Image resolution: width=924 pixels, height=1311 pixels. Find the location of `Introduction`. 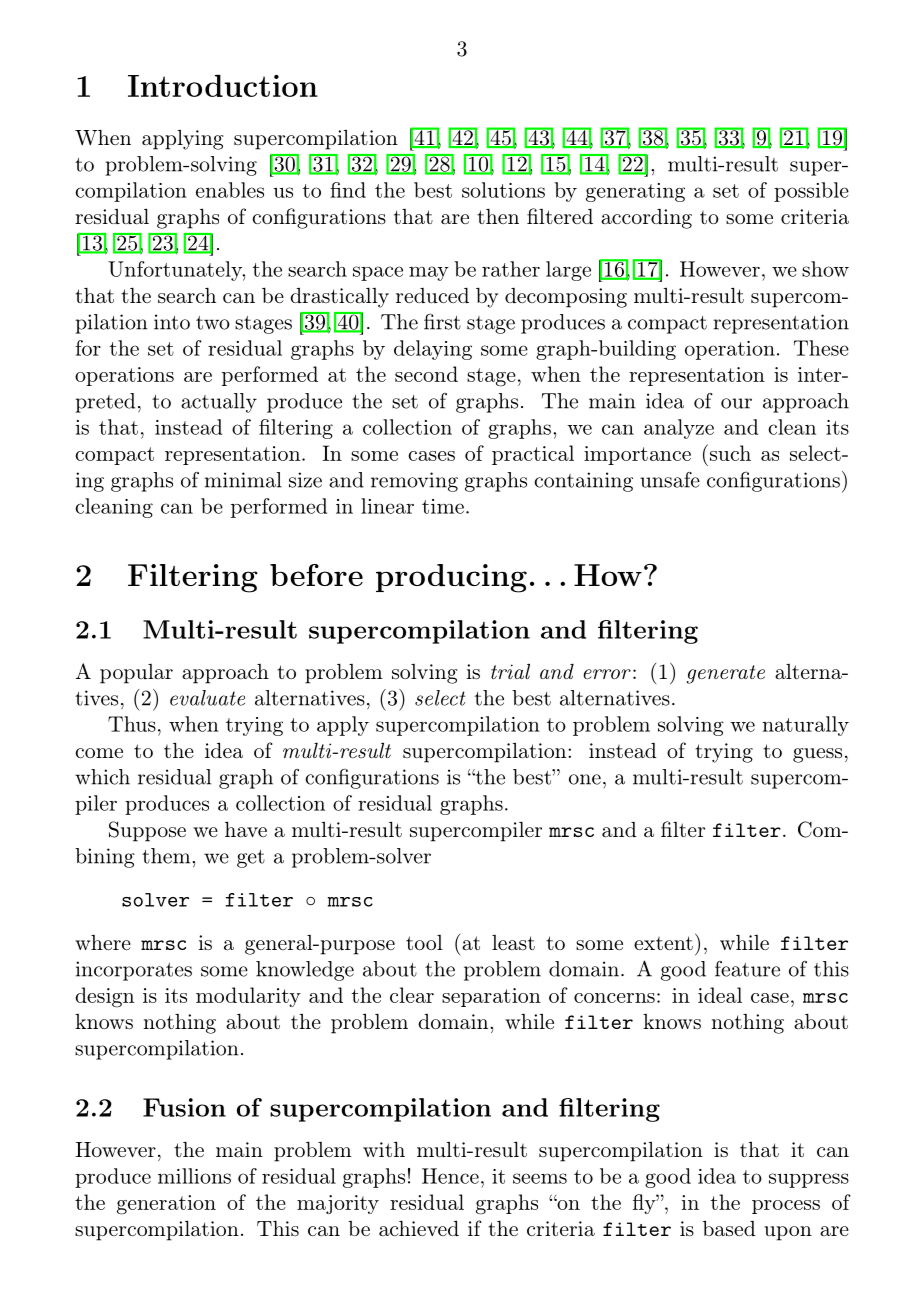

Introduction is located at coordinates (223, 85).
